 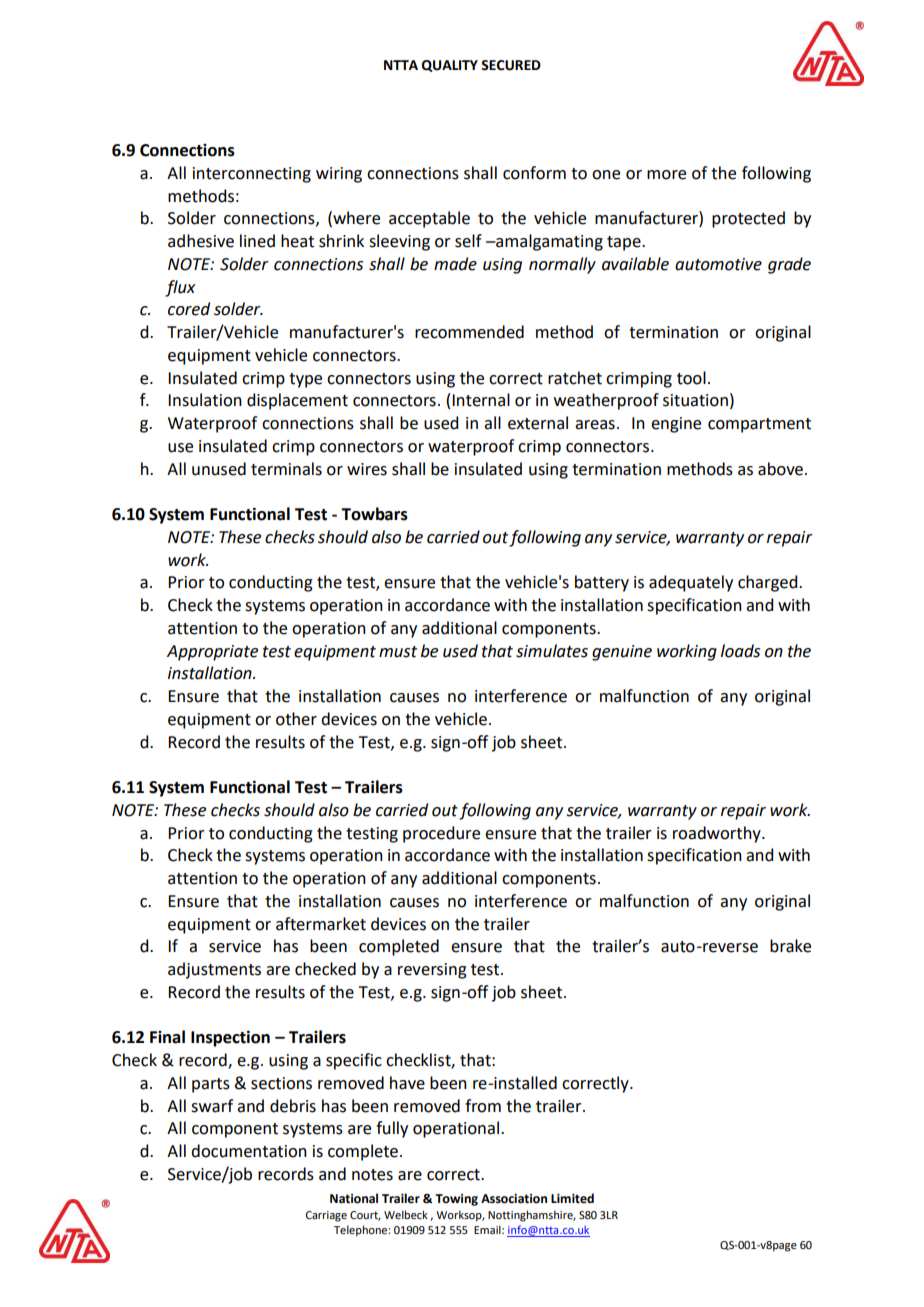 What do you see at coordinates (286, 469) in the page?
I see `terminals` at bounding box center [286, 469].
